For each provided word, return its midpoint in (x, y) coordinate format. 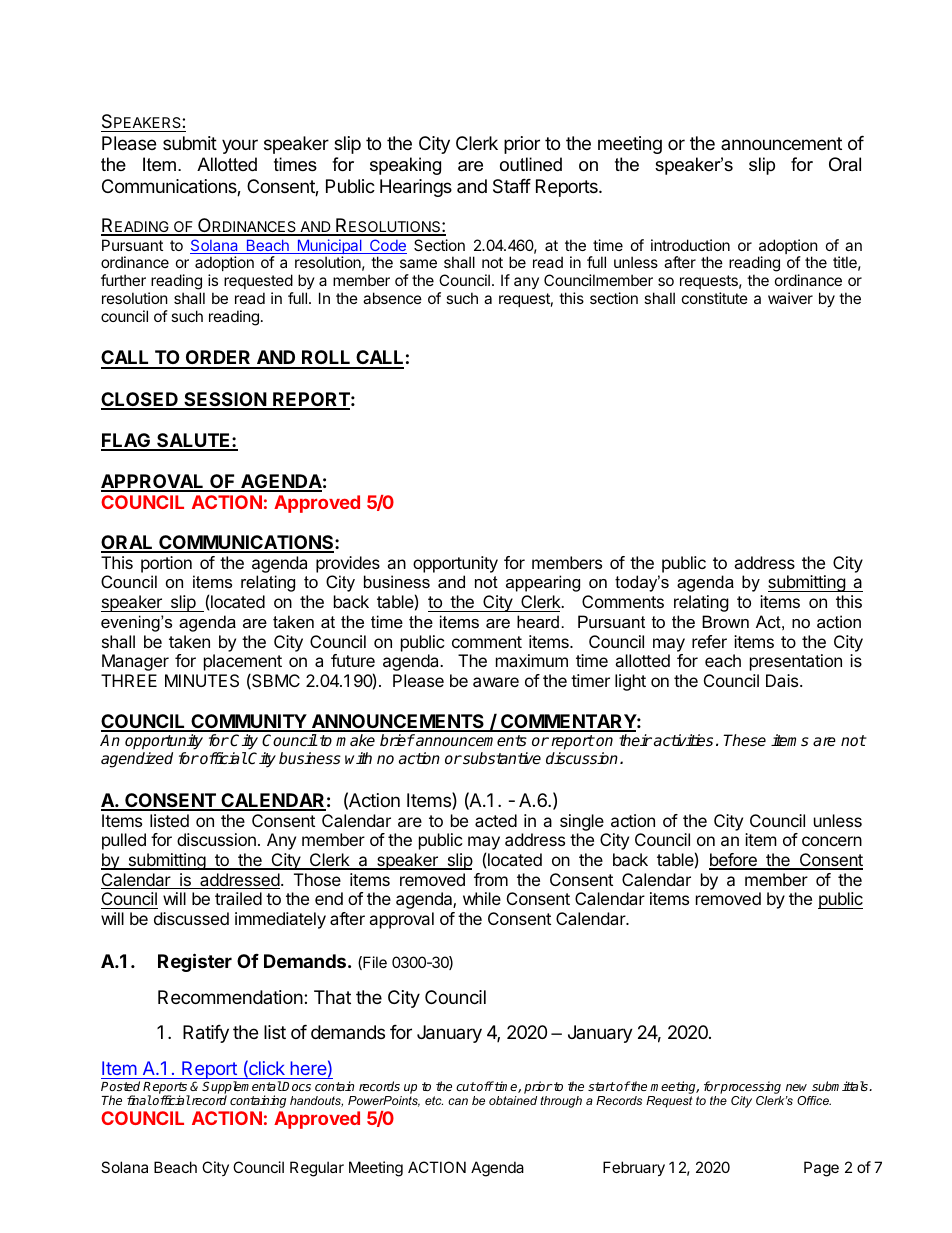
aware (496, 682)
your (240, 146)
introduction (690, 245)
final (139, 1100)
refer (709, 641)
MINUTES (202, 680)
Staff (512, 186)
